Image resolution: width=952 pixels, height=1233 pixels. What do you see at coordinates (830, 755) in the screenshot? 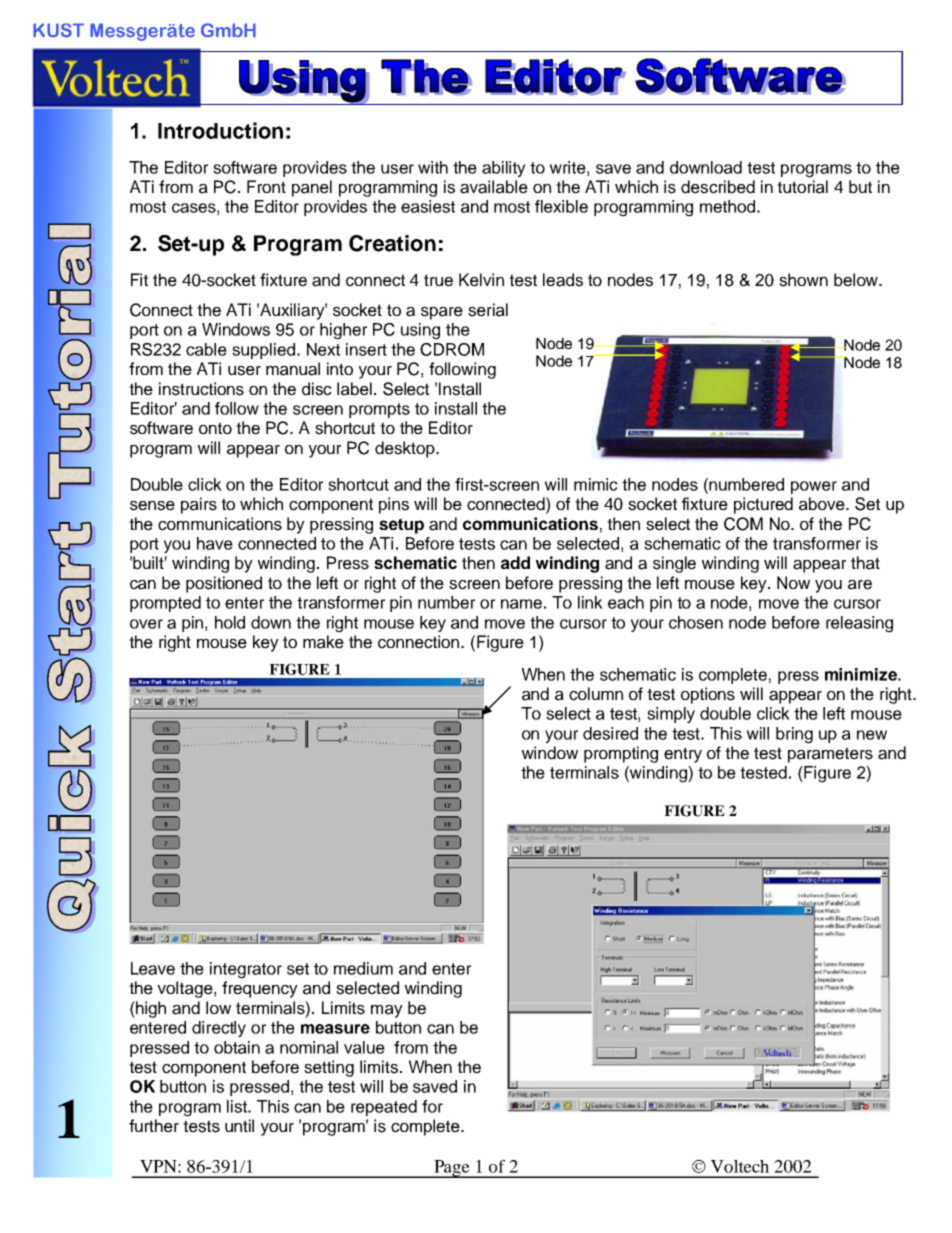
I see `parameters` at bounding box center [830, 755].
